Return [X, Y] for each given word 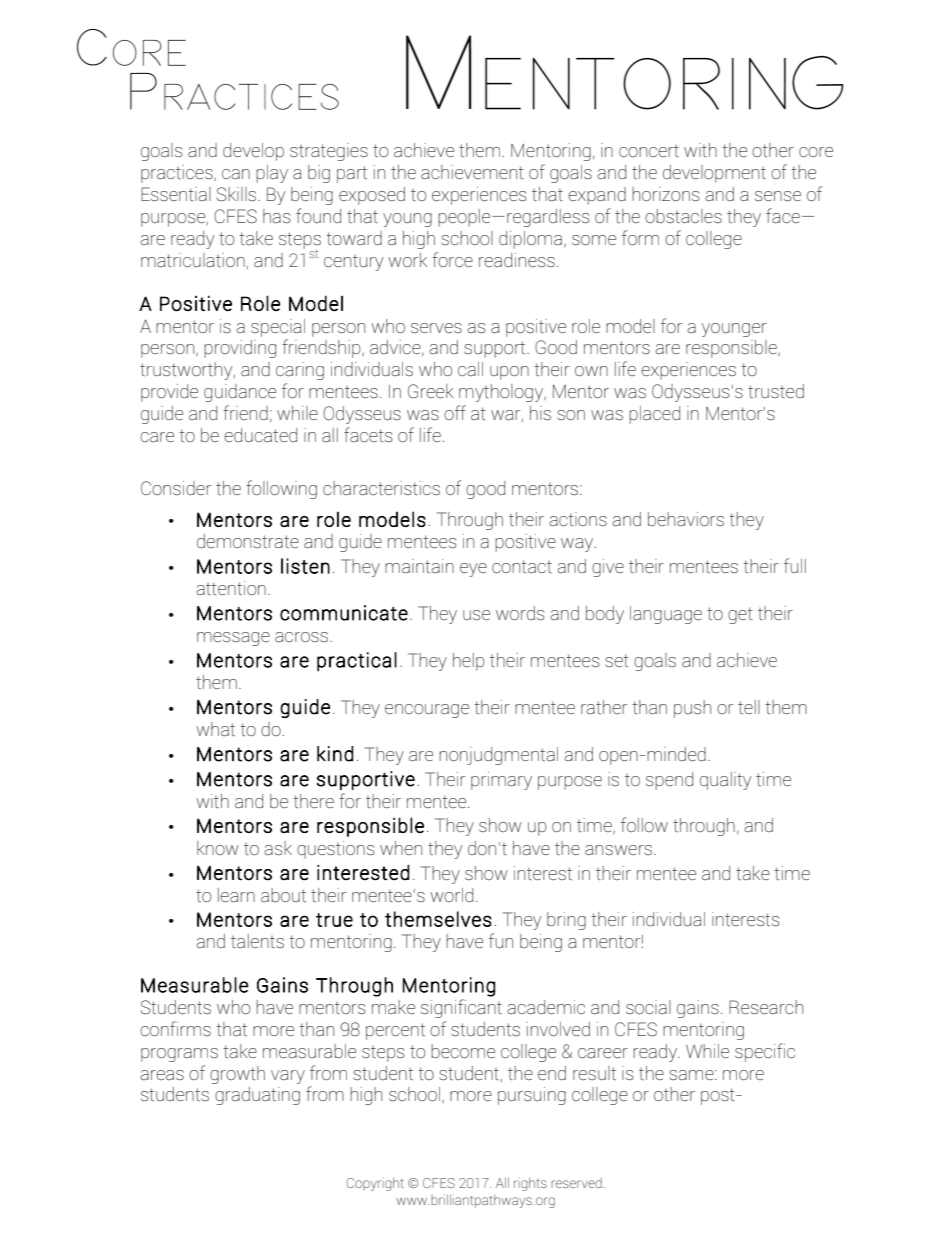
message [233, 639]
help [469, 662]
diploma [532, 240]
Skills [236, 194]
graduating [257, 1096]
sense [778, 196]
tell [749, 707]
